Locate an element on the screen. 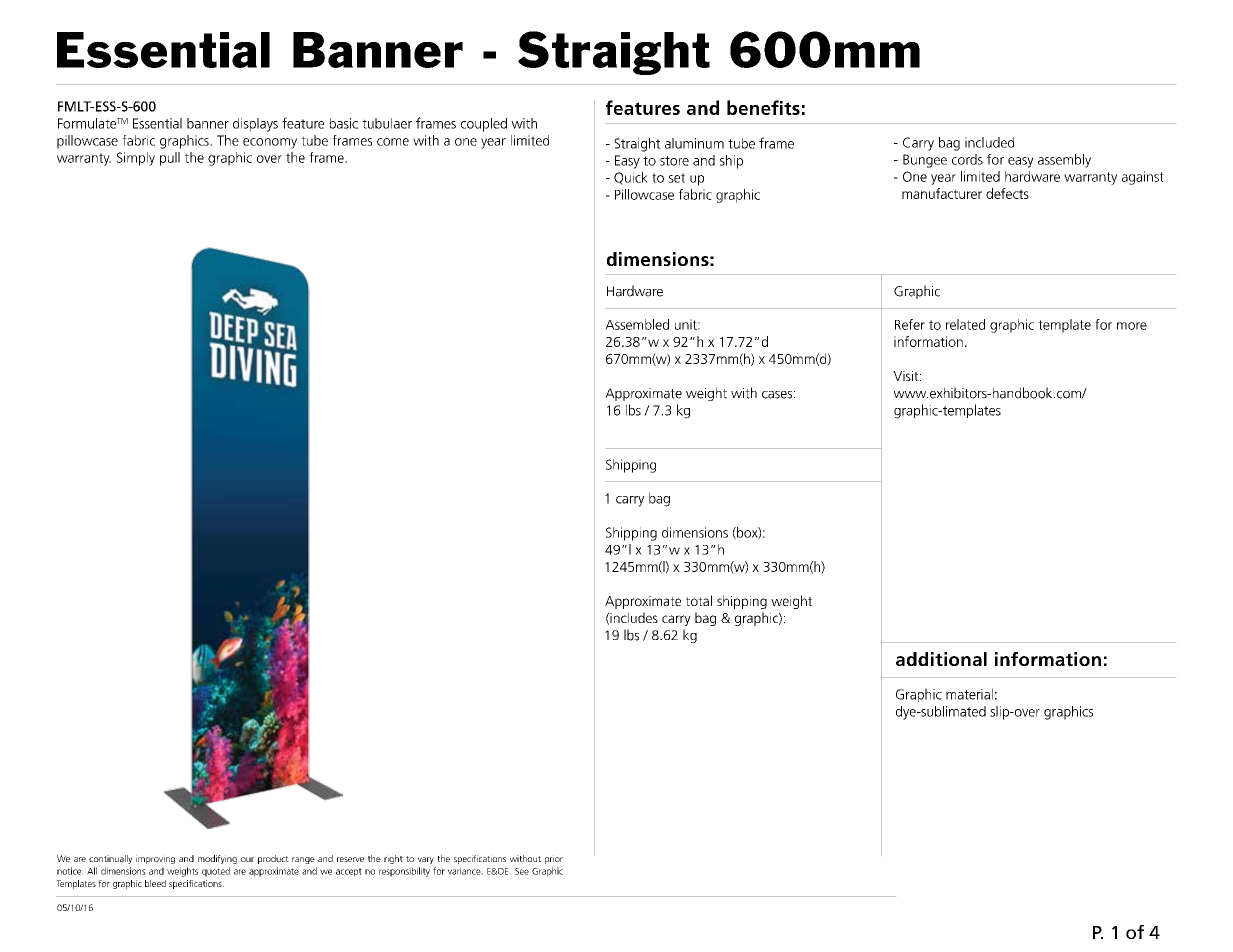  material is located at coordinates (969, 694).
